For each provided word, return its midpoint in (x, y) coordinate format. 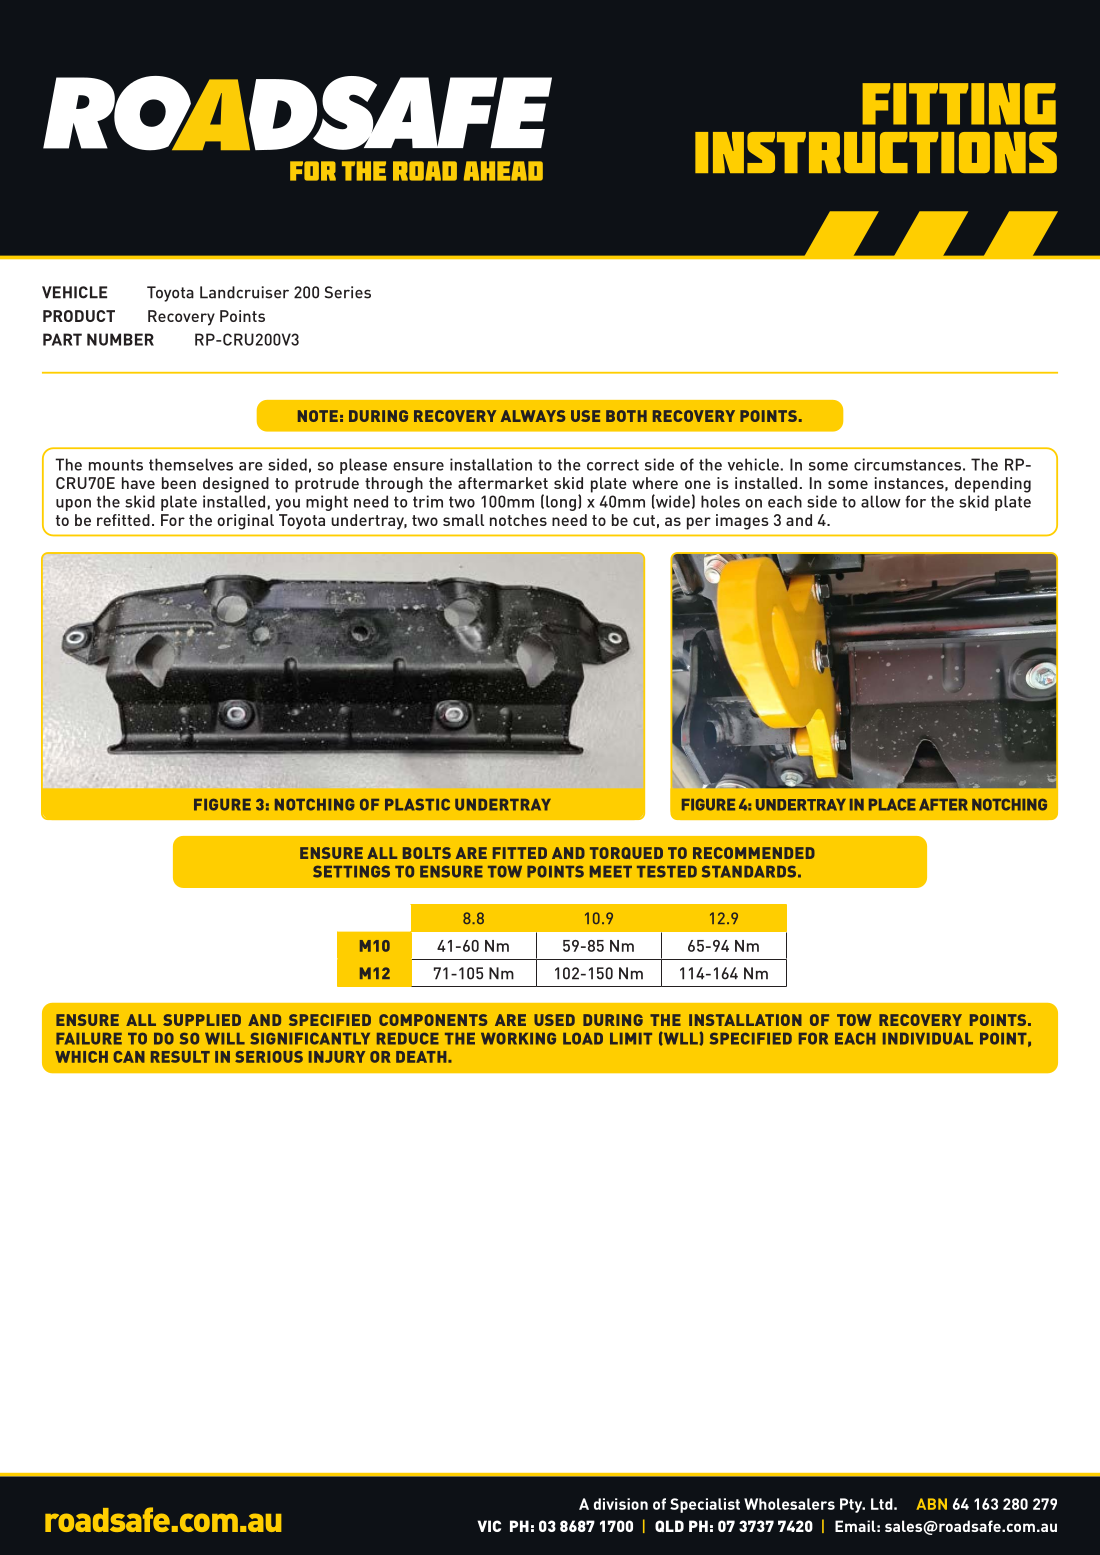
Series (348, 292)
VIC (489, 1526)
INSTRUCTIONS (876, 152)
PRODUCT (79, 316)
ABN (931, 1504)
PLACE (892, 805)
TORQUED (626, 853)
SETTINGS (351, 872)
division (621, 1504)
